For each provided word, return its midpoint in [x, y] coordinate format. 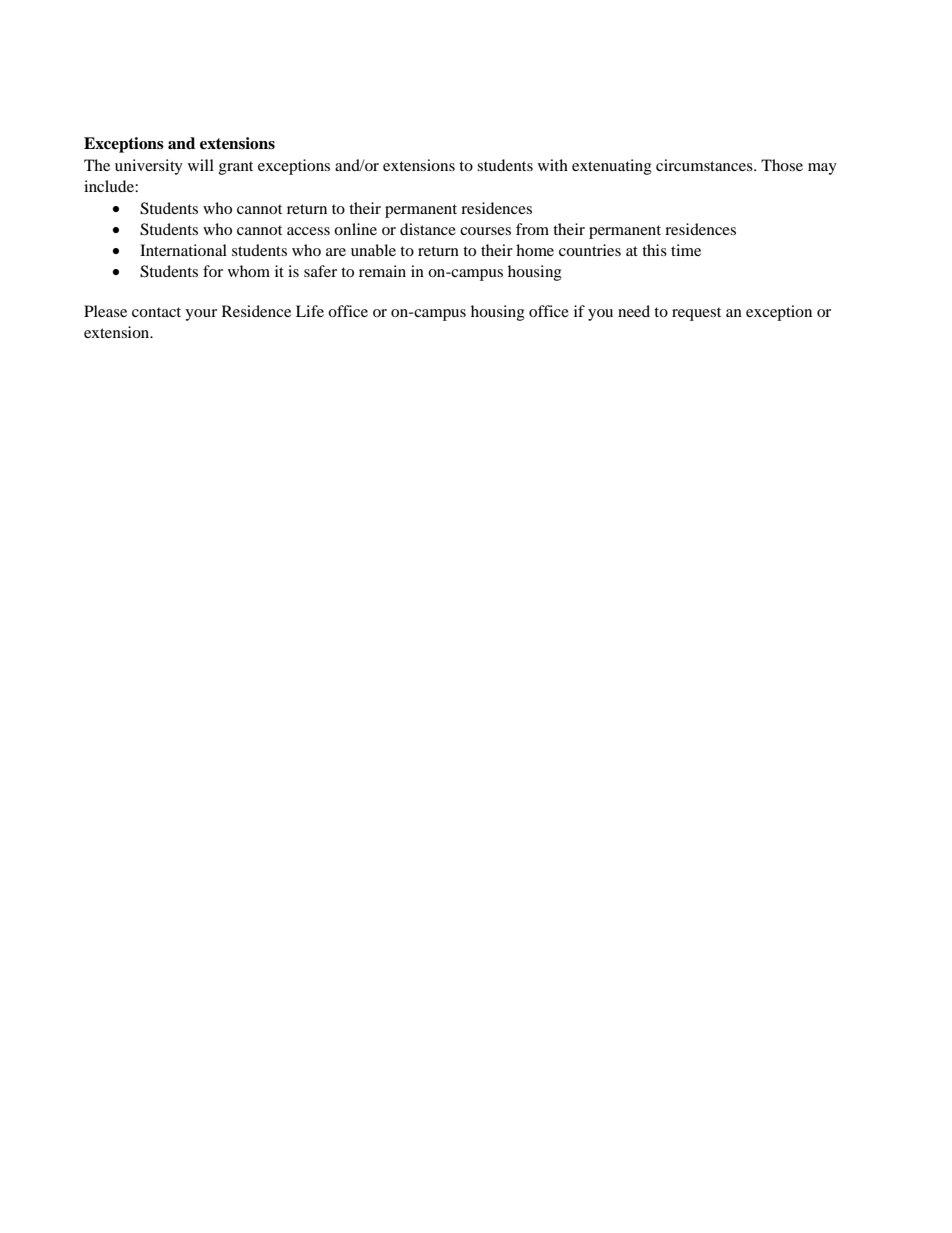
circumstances [705, 165]
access [308, 231]
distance [428, 229]
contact [156, 312]
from [532, 229]
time [686, 250]
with [553, 165]
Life [310, 311]
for [213, 271]
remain [382, 271]
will [201, 165]
